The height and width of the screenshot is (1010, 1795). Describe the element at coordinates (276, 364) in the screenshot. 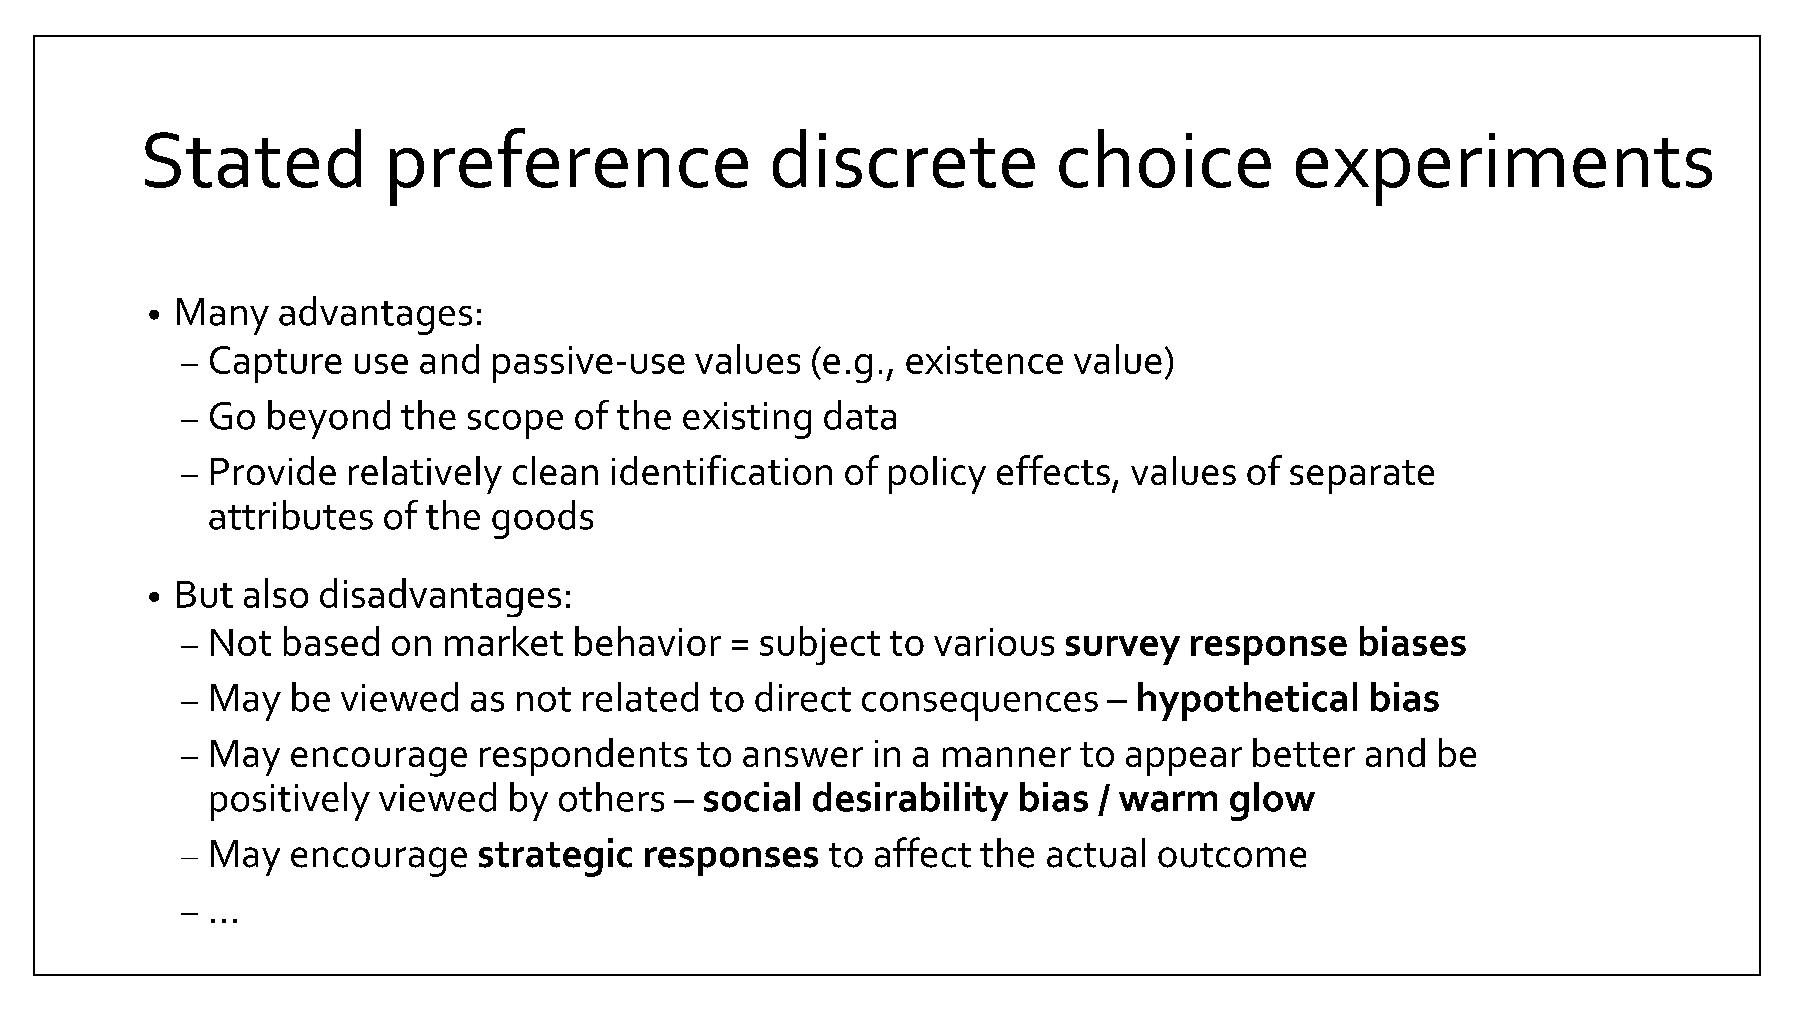

I see `Capture` at that location.
